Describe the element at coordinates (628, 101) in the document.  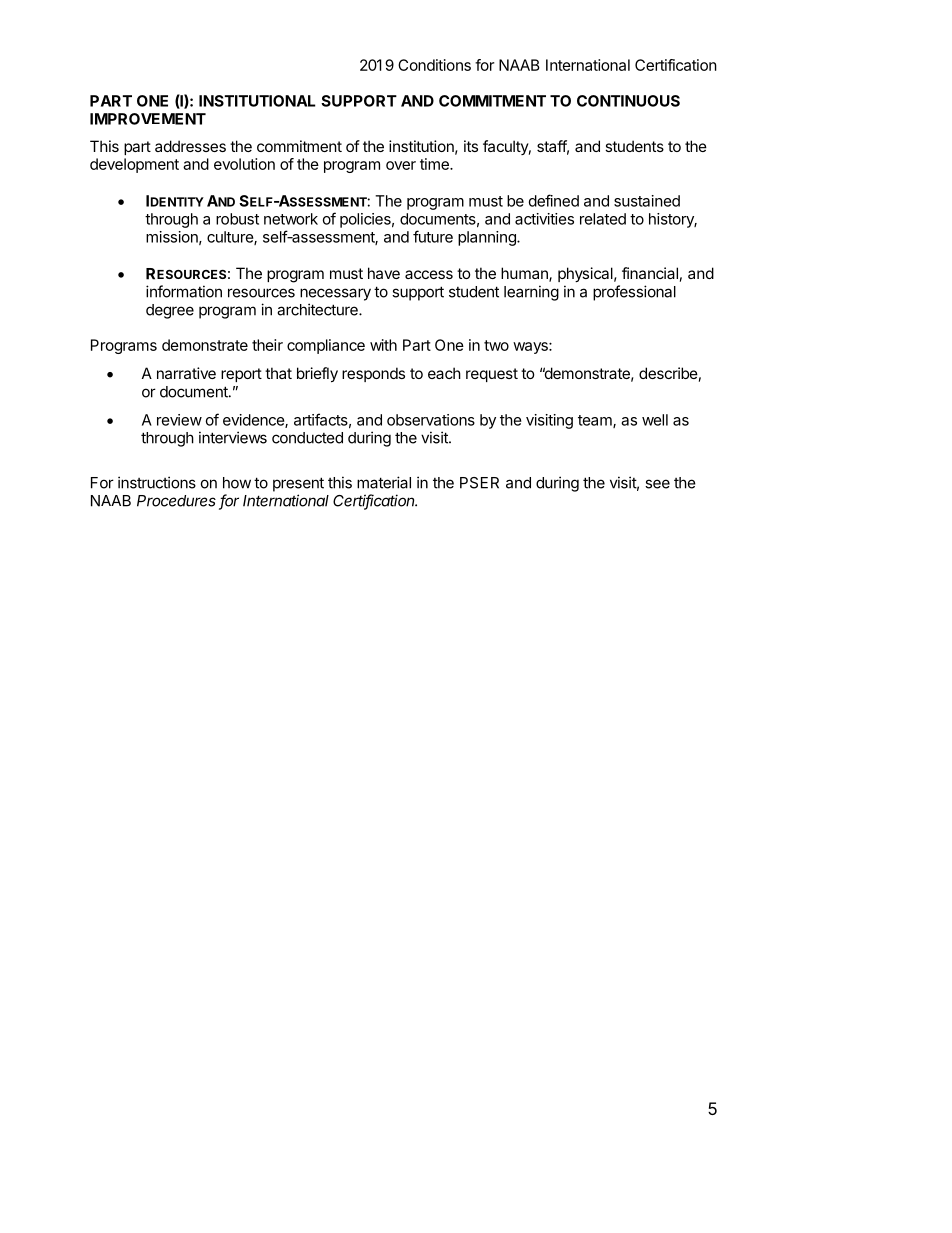
I see `CONTINUOUS` at that location.
